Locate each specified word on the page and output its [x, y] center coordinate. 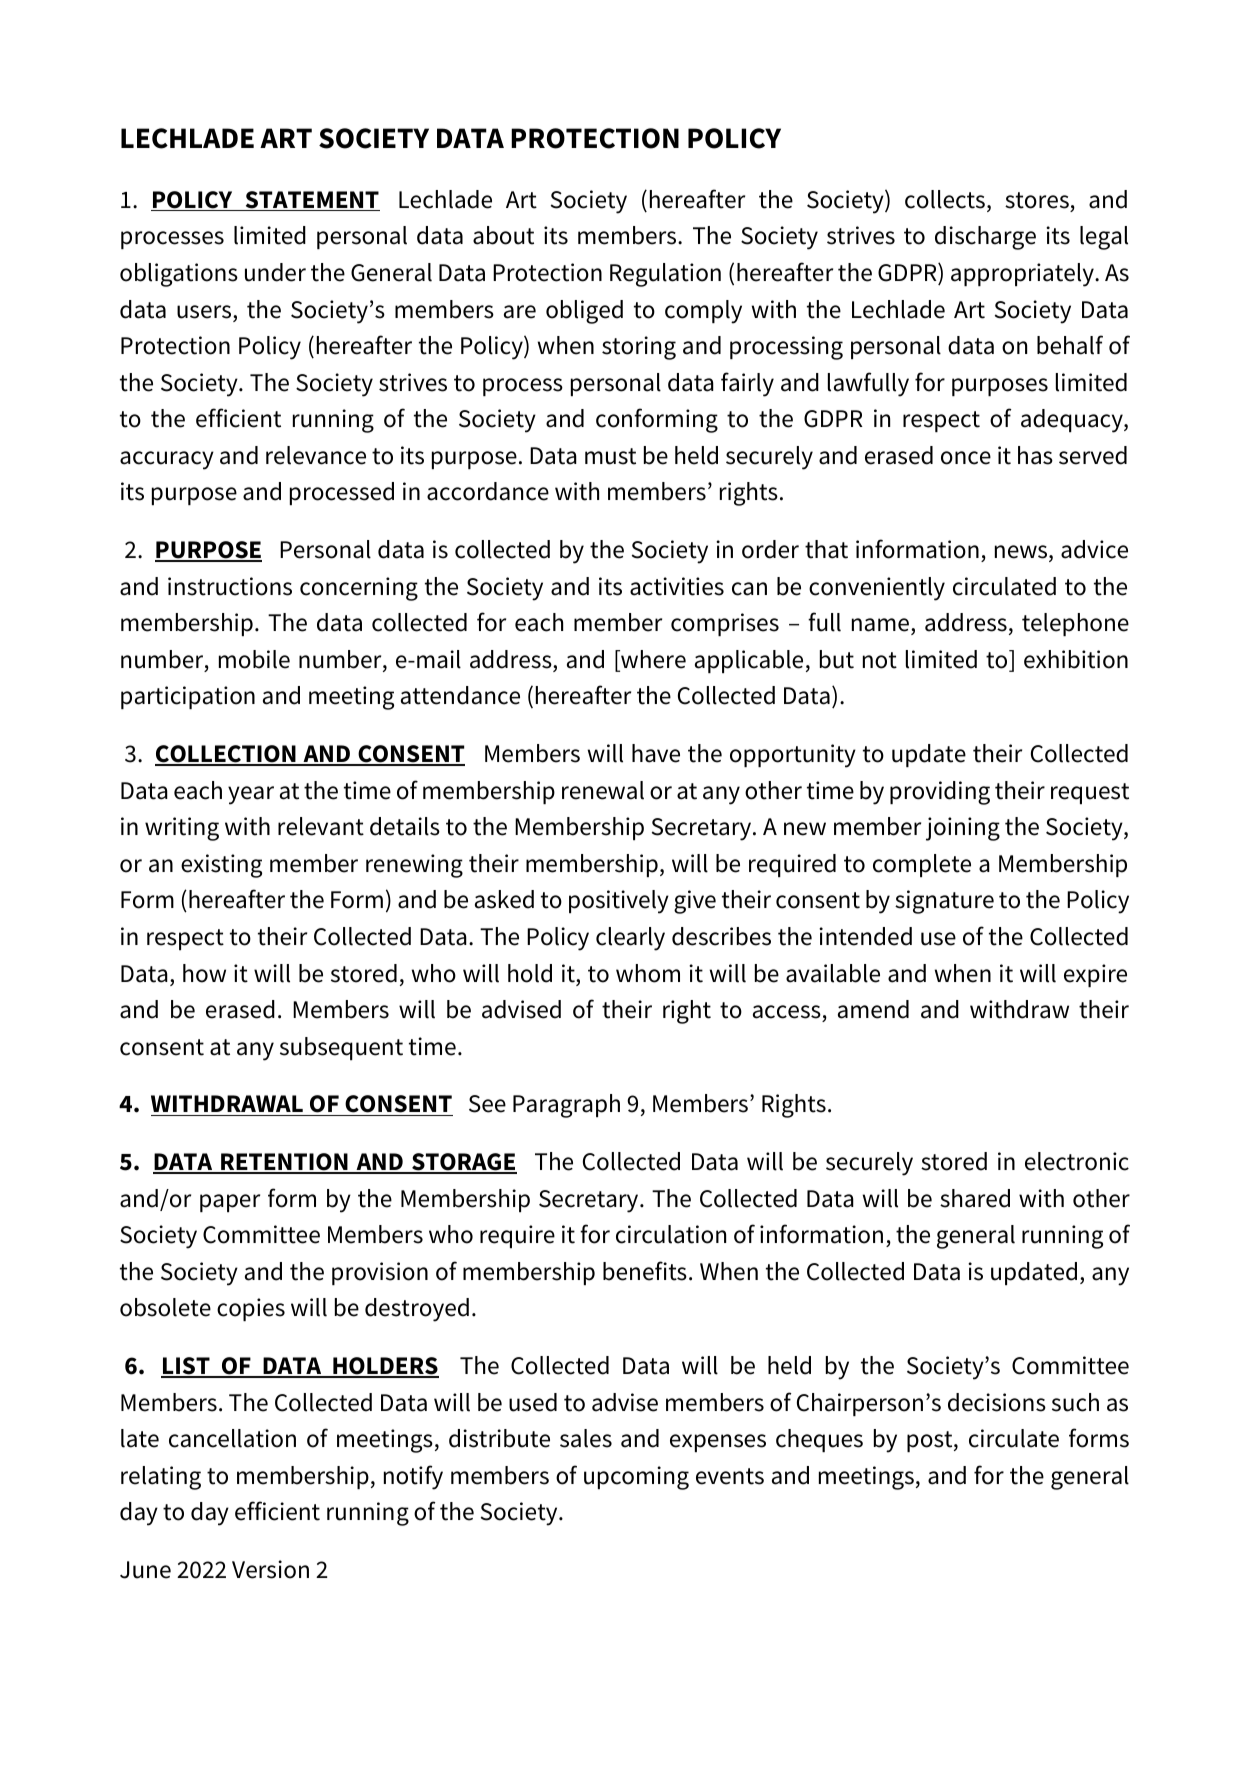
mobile [254, 659]
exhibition [1076, 659]
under [275, 272]
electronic [1077, 1161]
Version [270, 1569]
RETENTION [284, 1163]
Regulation [665, 275]
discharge [985, 238]
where [652, 660]
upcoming [636, 1478]
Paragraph [566, 1106]
